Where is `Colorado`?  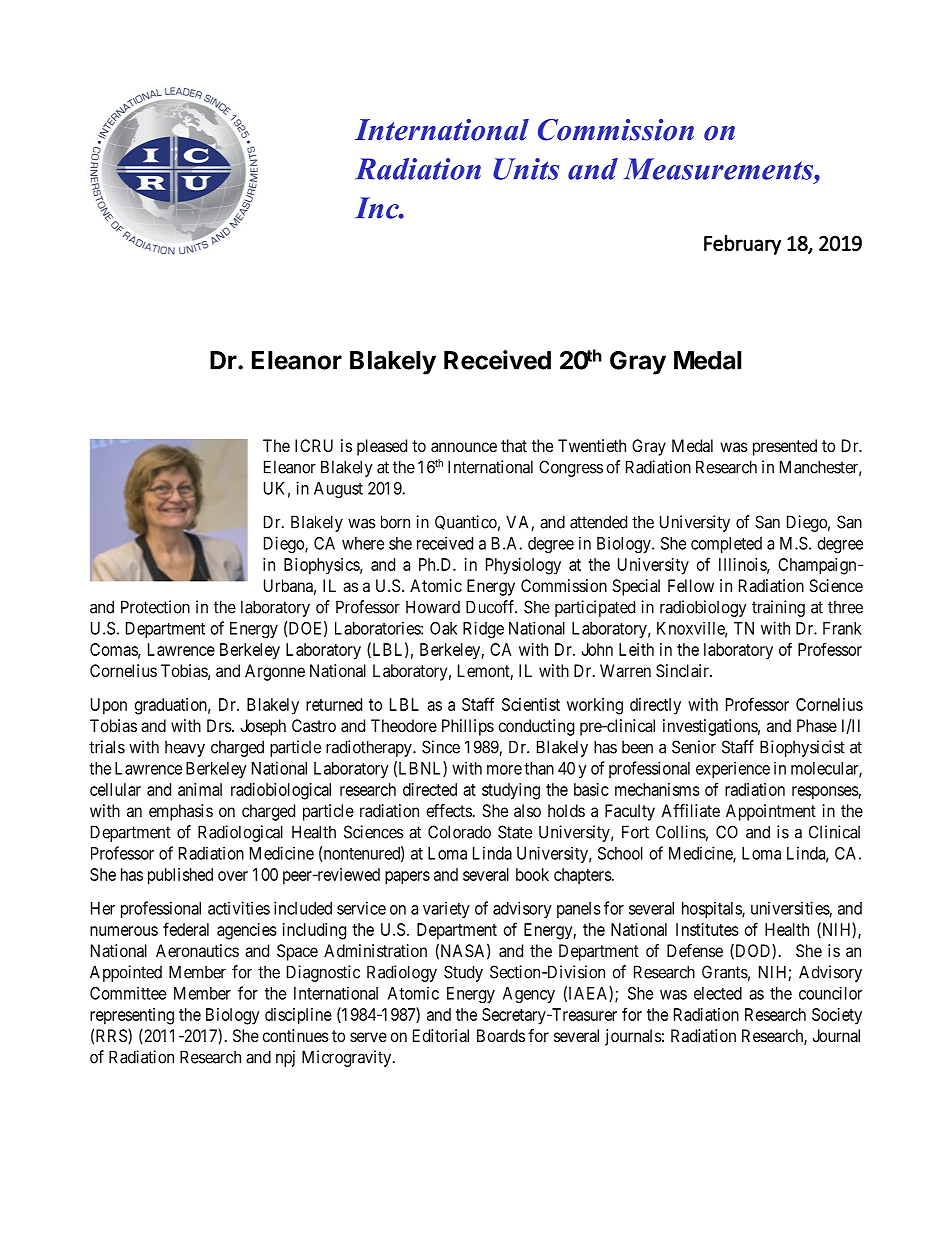 Colorado is located at coordinates (459, 832).
